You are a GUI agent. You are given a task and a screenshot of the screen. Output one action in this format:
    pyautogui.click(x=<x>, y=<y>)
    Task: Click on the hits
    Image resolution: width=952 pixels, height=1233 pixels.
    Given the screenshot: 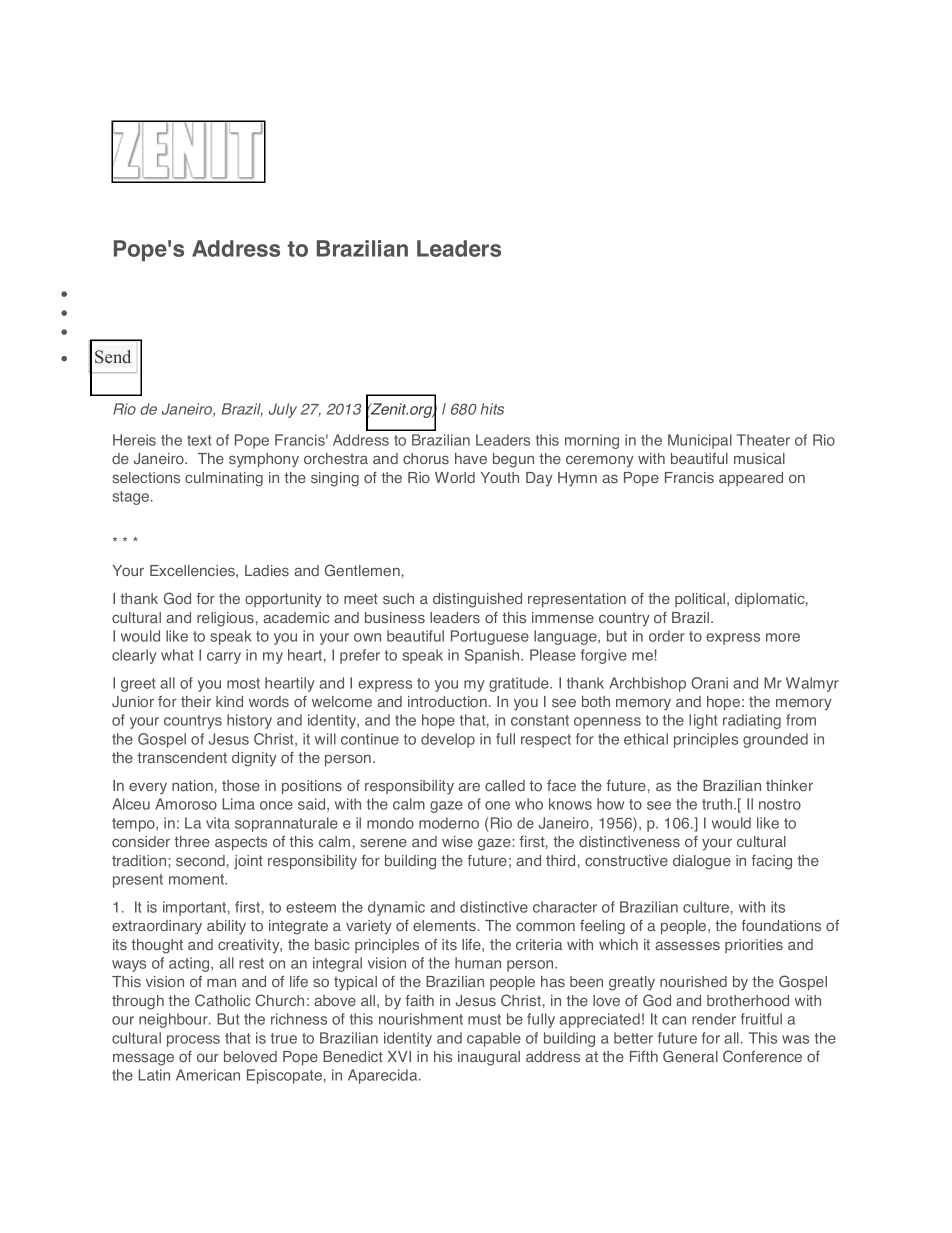 What is the action you would take?
    pyautogui.click(x=492, y=409)
